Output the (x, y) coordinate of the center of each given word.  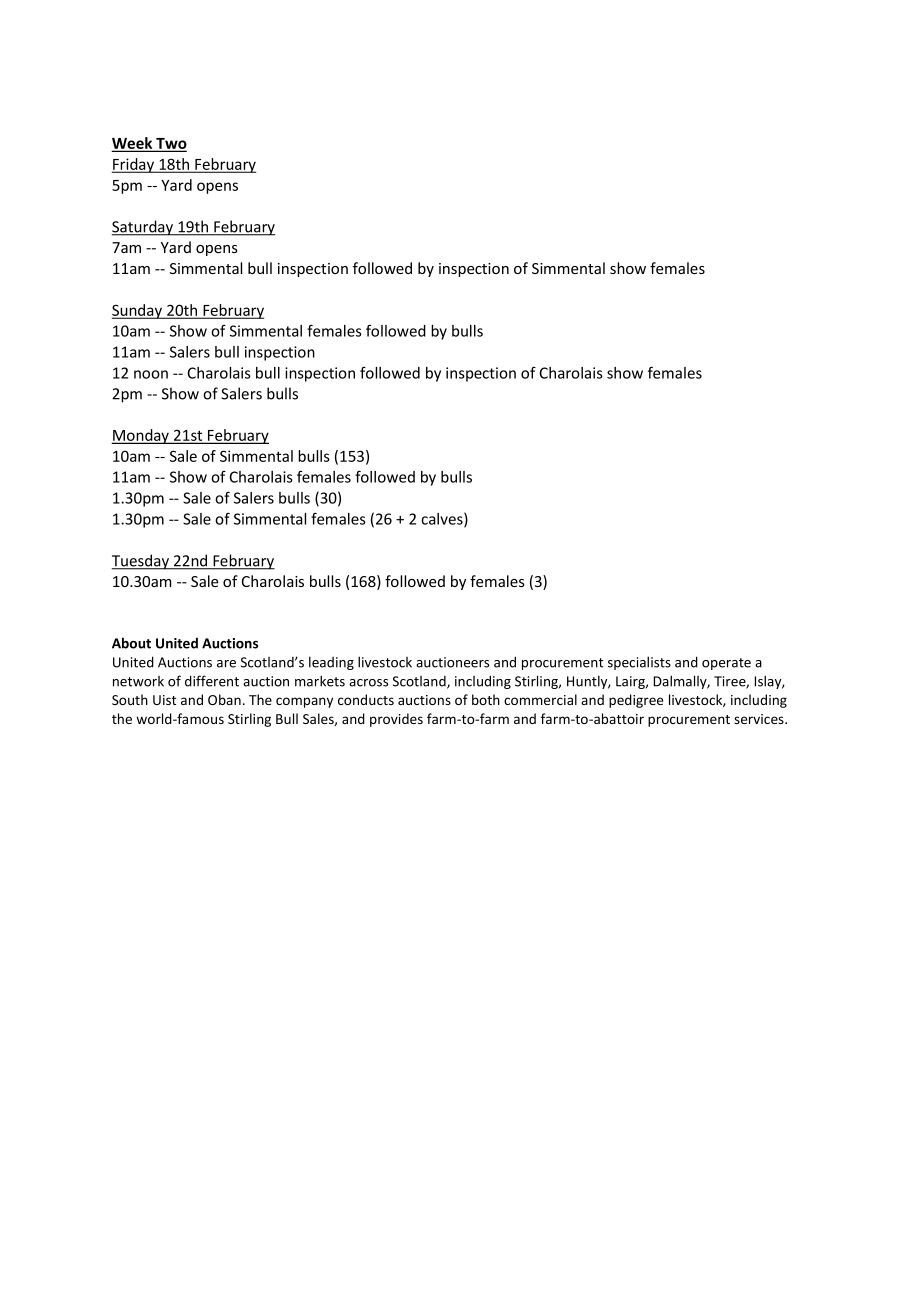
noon (151, 374)
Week (133, 144)
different (212, 681)
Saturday (144, 228)
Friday (134, 165)
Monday (141, 436)
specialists (639, 663)
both (486, 699)
